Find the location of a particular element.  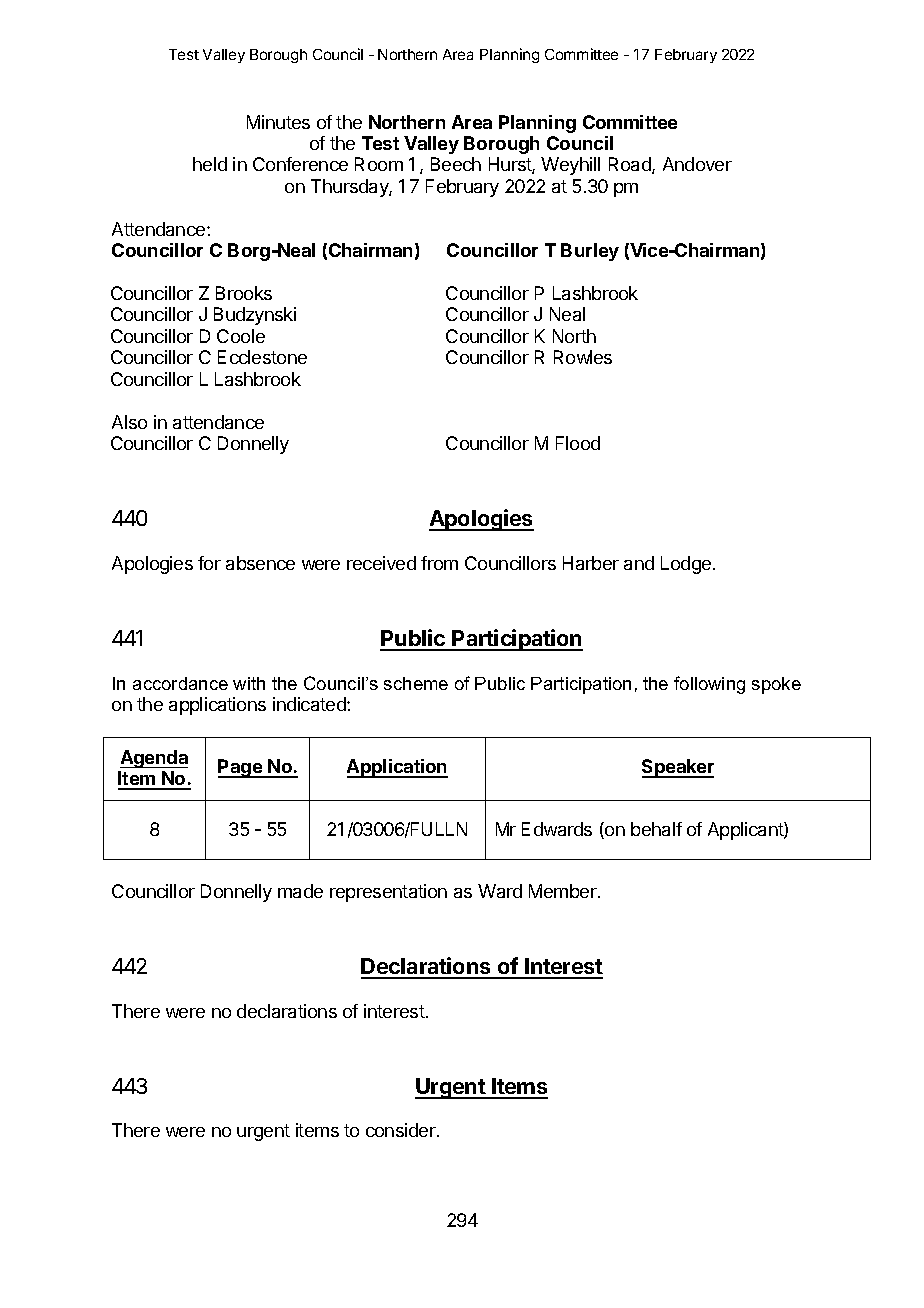

Andover is located at coordinates (697, 164).
